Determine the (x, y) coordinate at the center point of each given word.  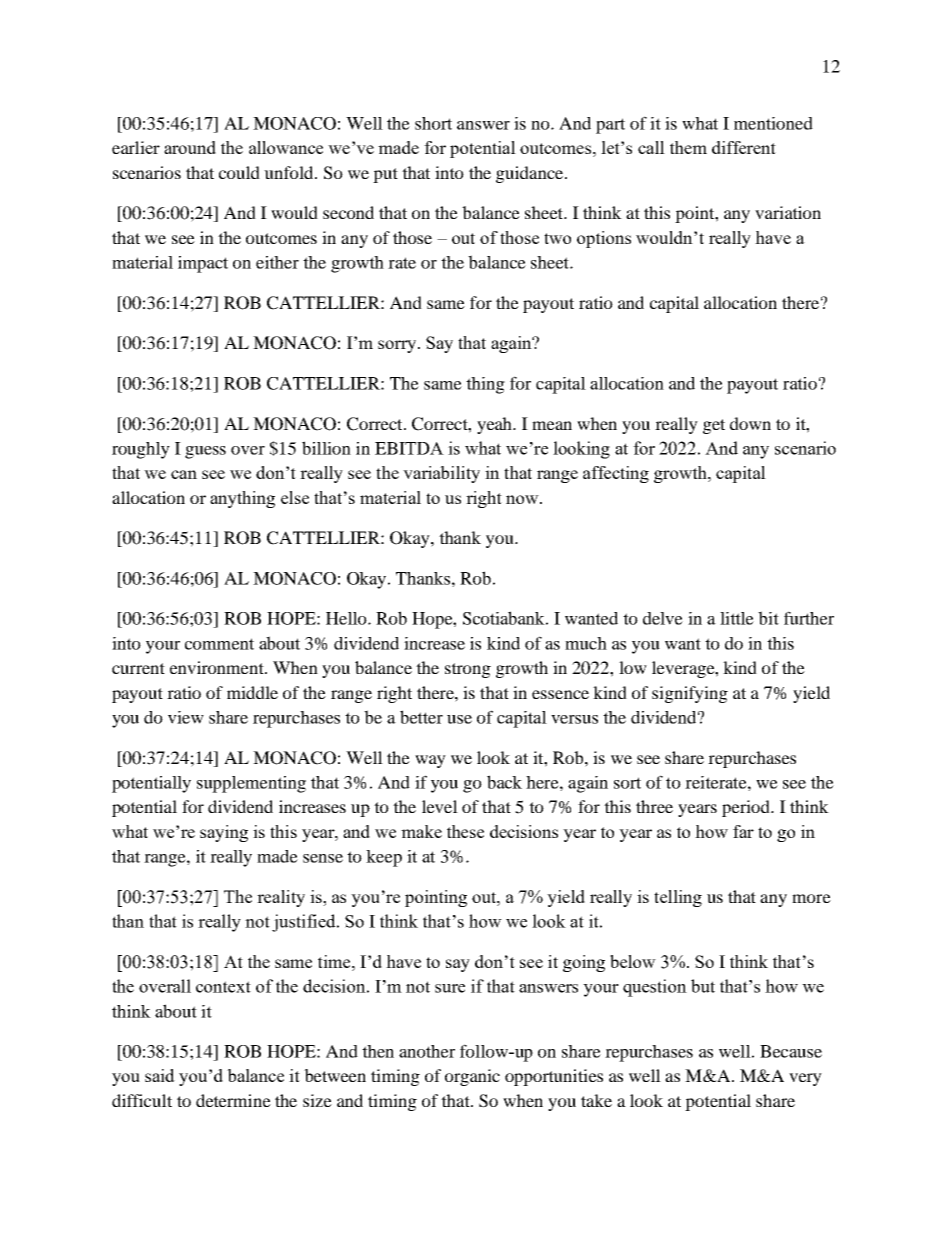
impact (203, 264)
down (750, 423)
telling (678, 898)
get (714, 426)
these (465, 831)
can (184, 474)
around (190, 147)
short (433, 123)
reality (281, 898)
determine (233, 1100)
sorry (398, 346)
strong (468, 670)
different (744, 147)
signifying (690, 694)
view (186, 717)
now (523, 499)
